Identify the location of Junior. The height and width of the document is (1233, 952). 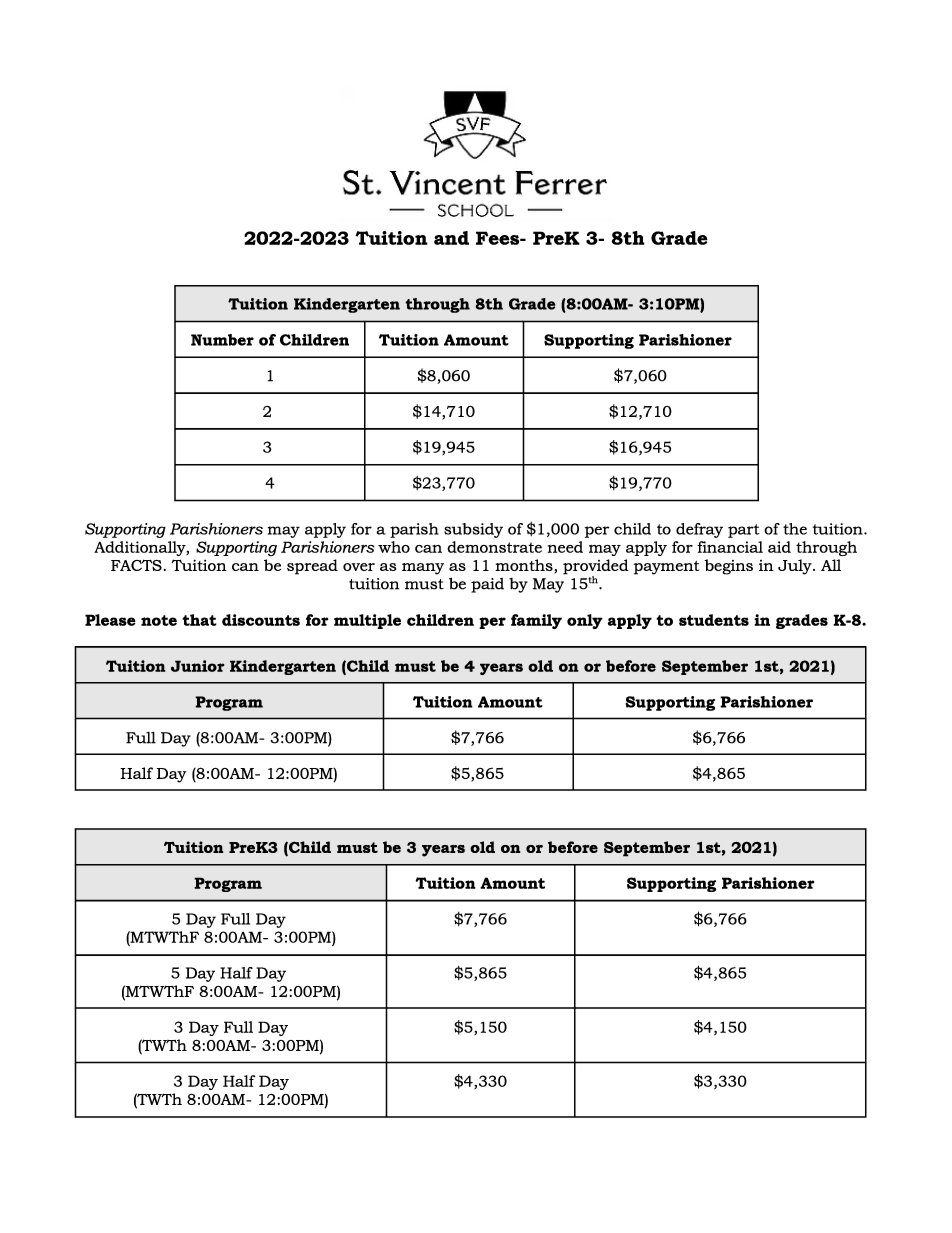
(197, 666).
